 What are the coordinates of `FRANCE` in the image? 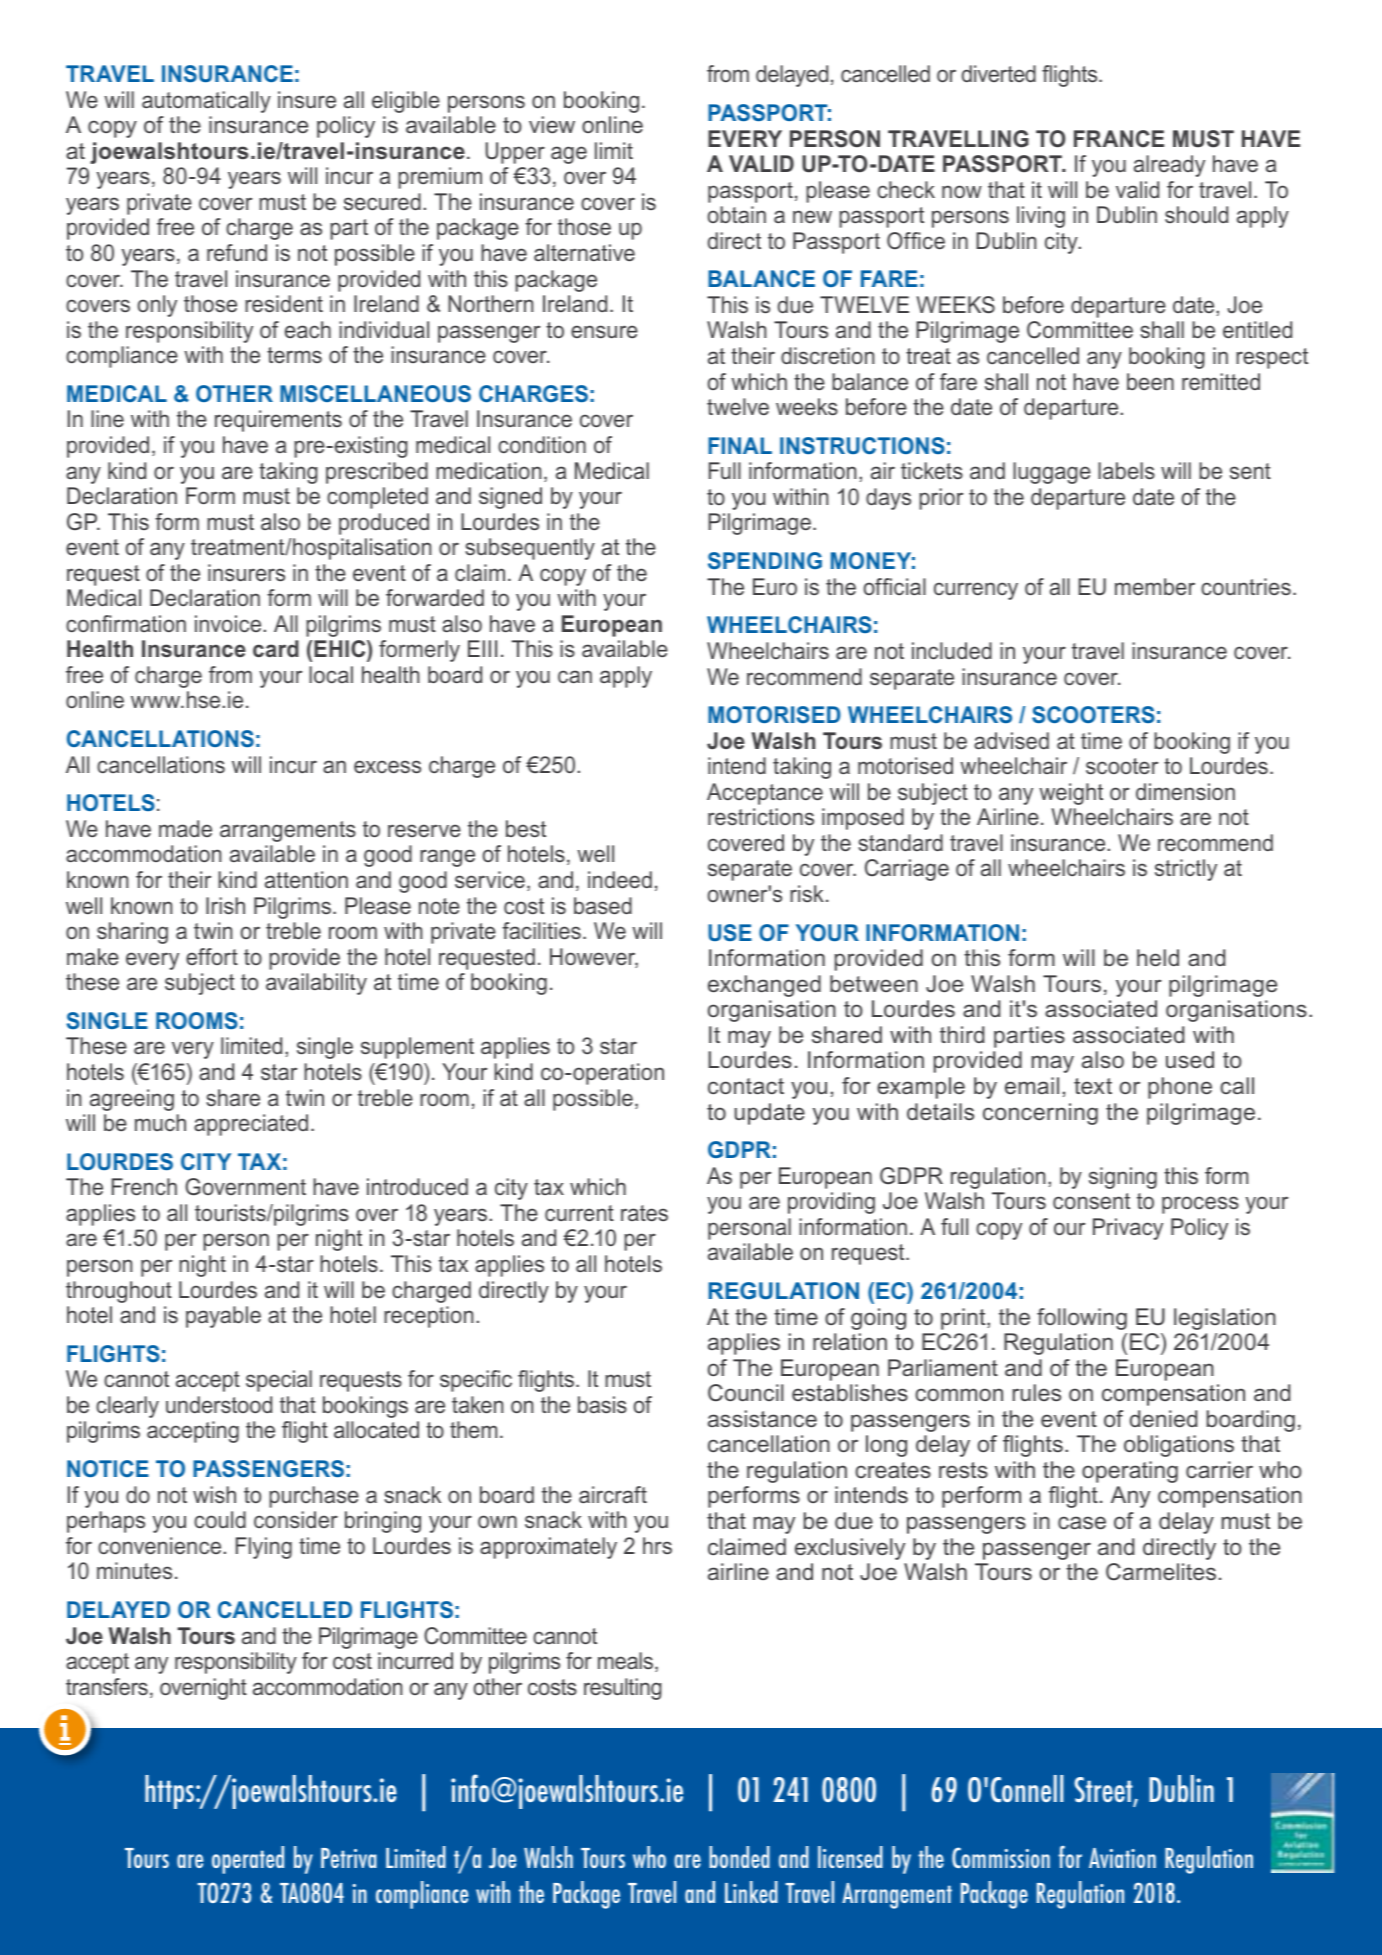 It's located at (1119, 138).
